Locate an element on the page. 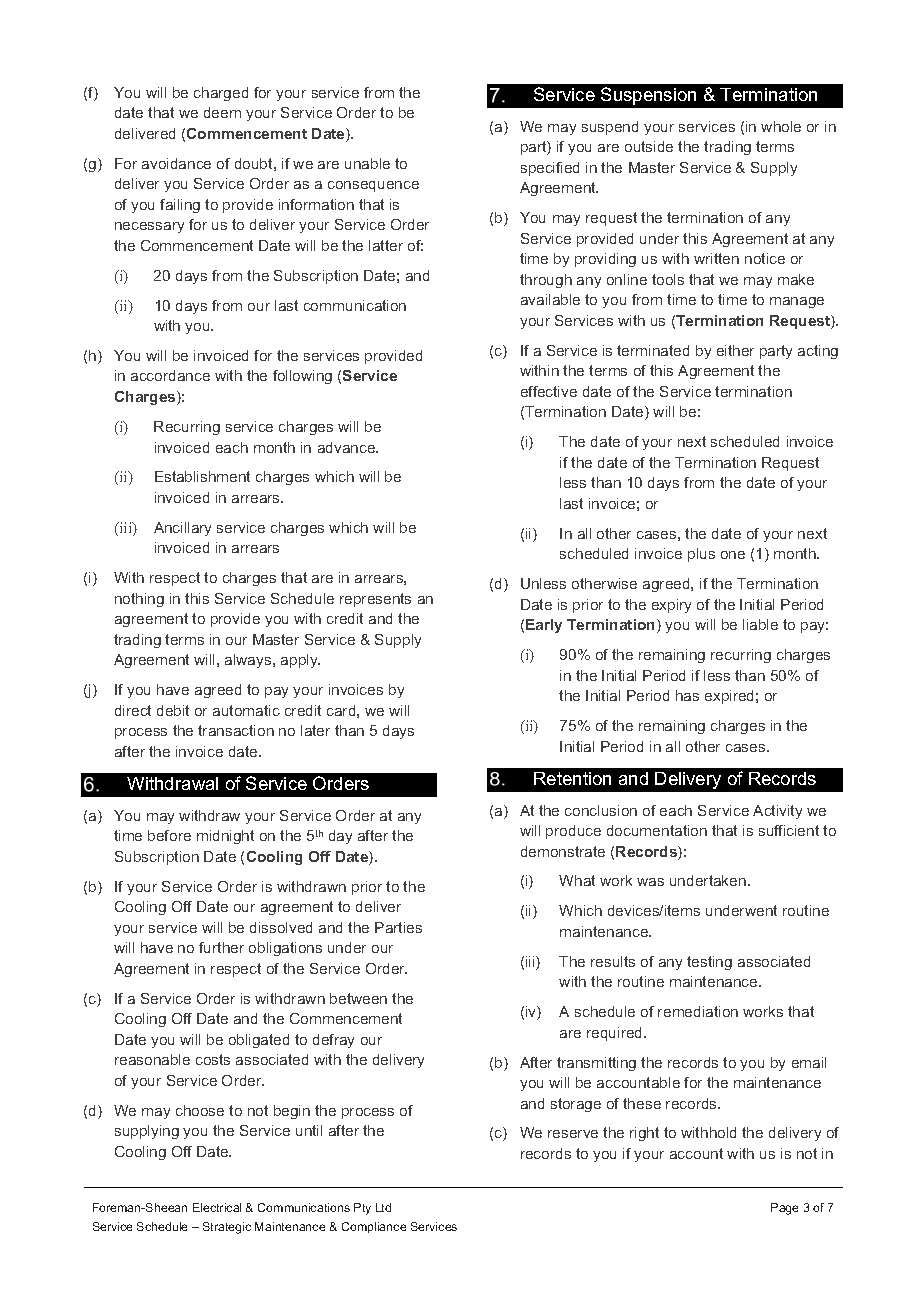 This document has width=924, height=1308. always is located at coordinates (249, 661).
